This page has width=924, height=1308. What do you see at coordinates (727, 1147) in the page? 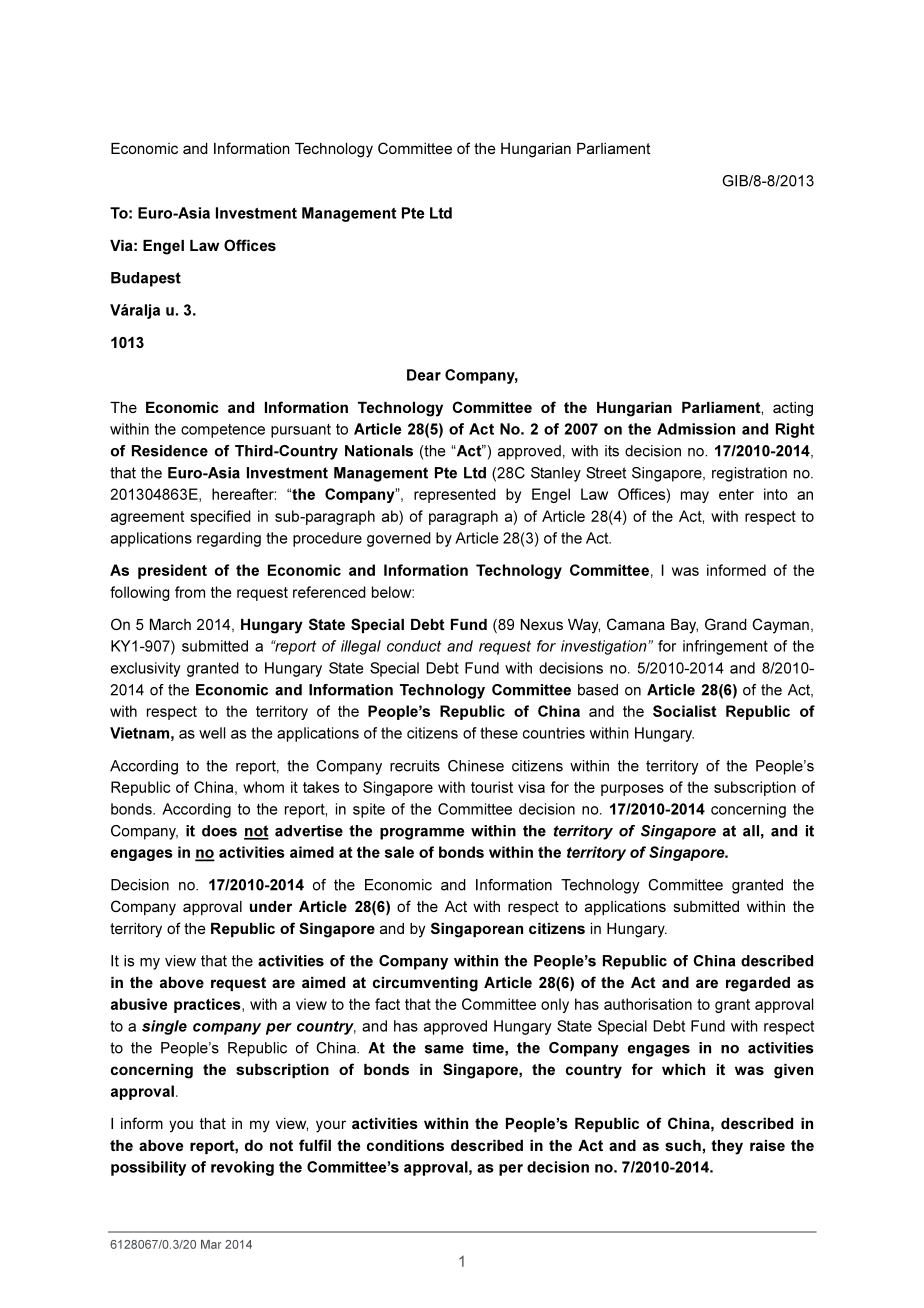
I see `they` at bounding box center [727, 1147].
